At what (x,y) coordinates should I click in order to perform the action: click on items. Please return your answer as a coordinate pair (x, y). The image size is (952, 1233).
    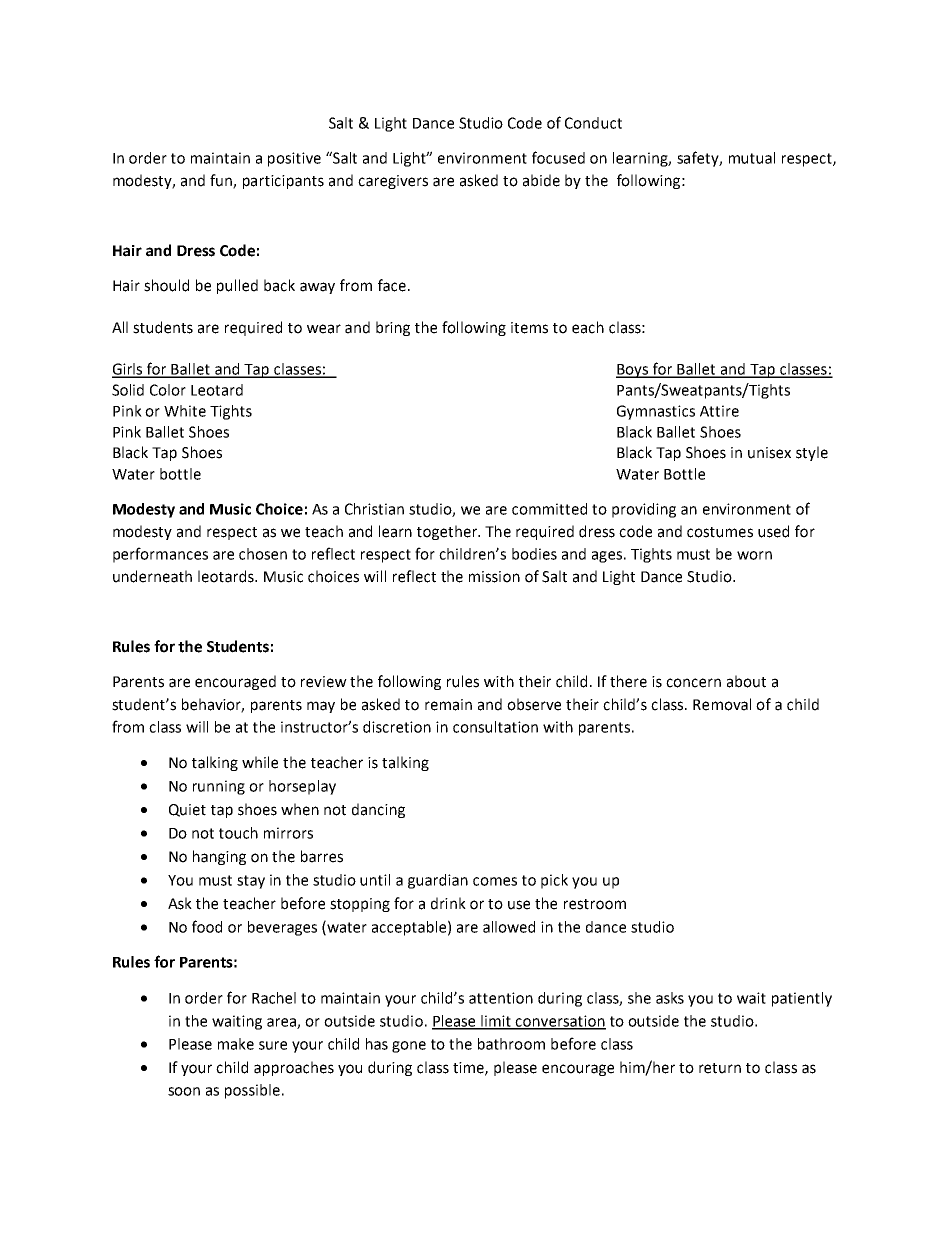
    Looking at the image, I should click on (529, 328).
